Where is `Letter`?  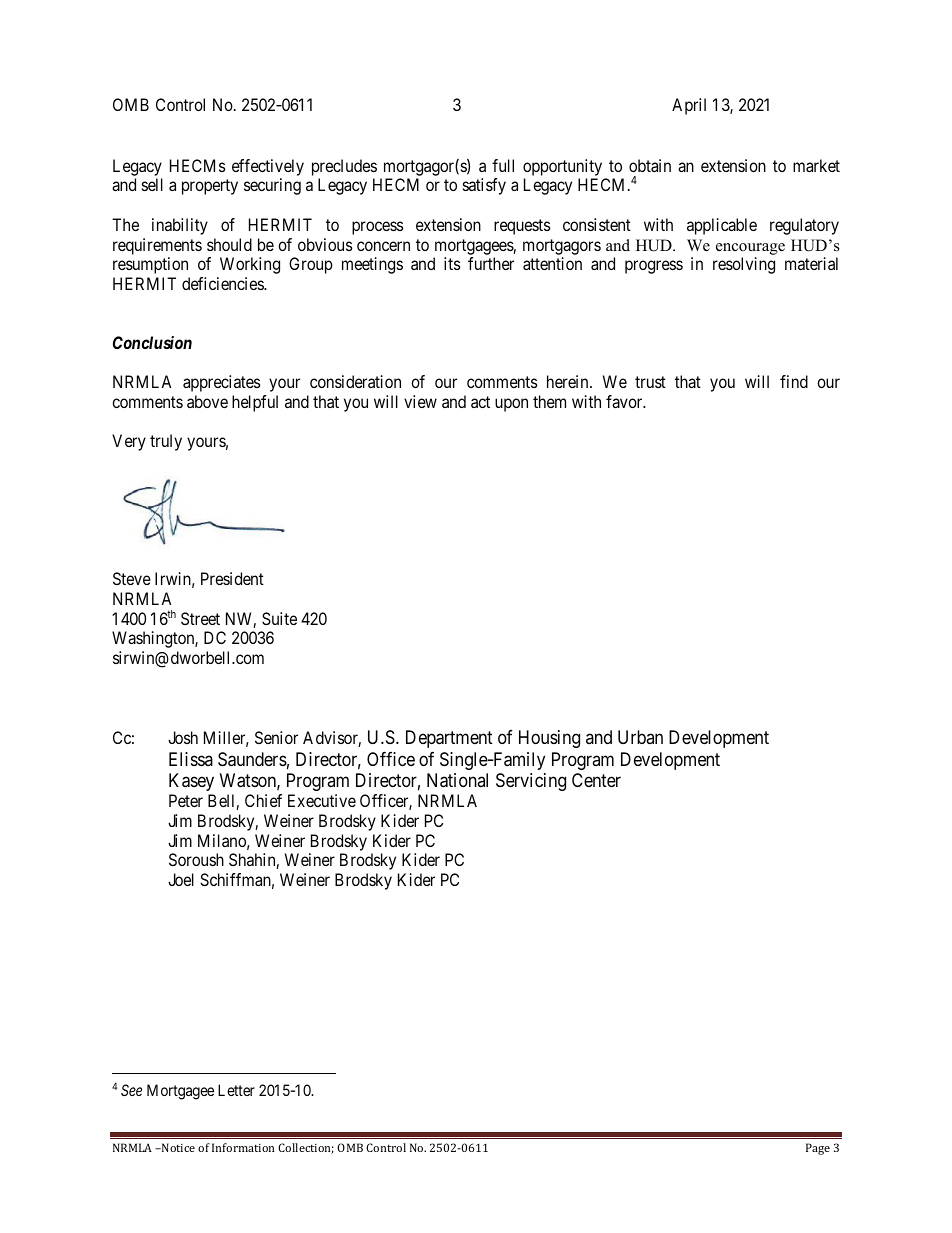
Letter is located at coordinates (236, 1090).
